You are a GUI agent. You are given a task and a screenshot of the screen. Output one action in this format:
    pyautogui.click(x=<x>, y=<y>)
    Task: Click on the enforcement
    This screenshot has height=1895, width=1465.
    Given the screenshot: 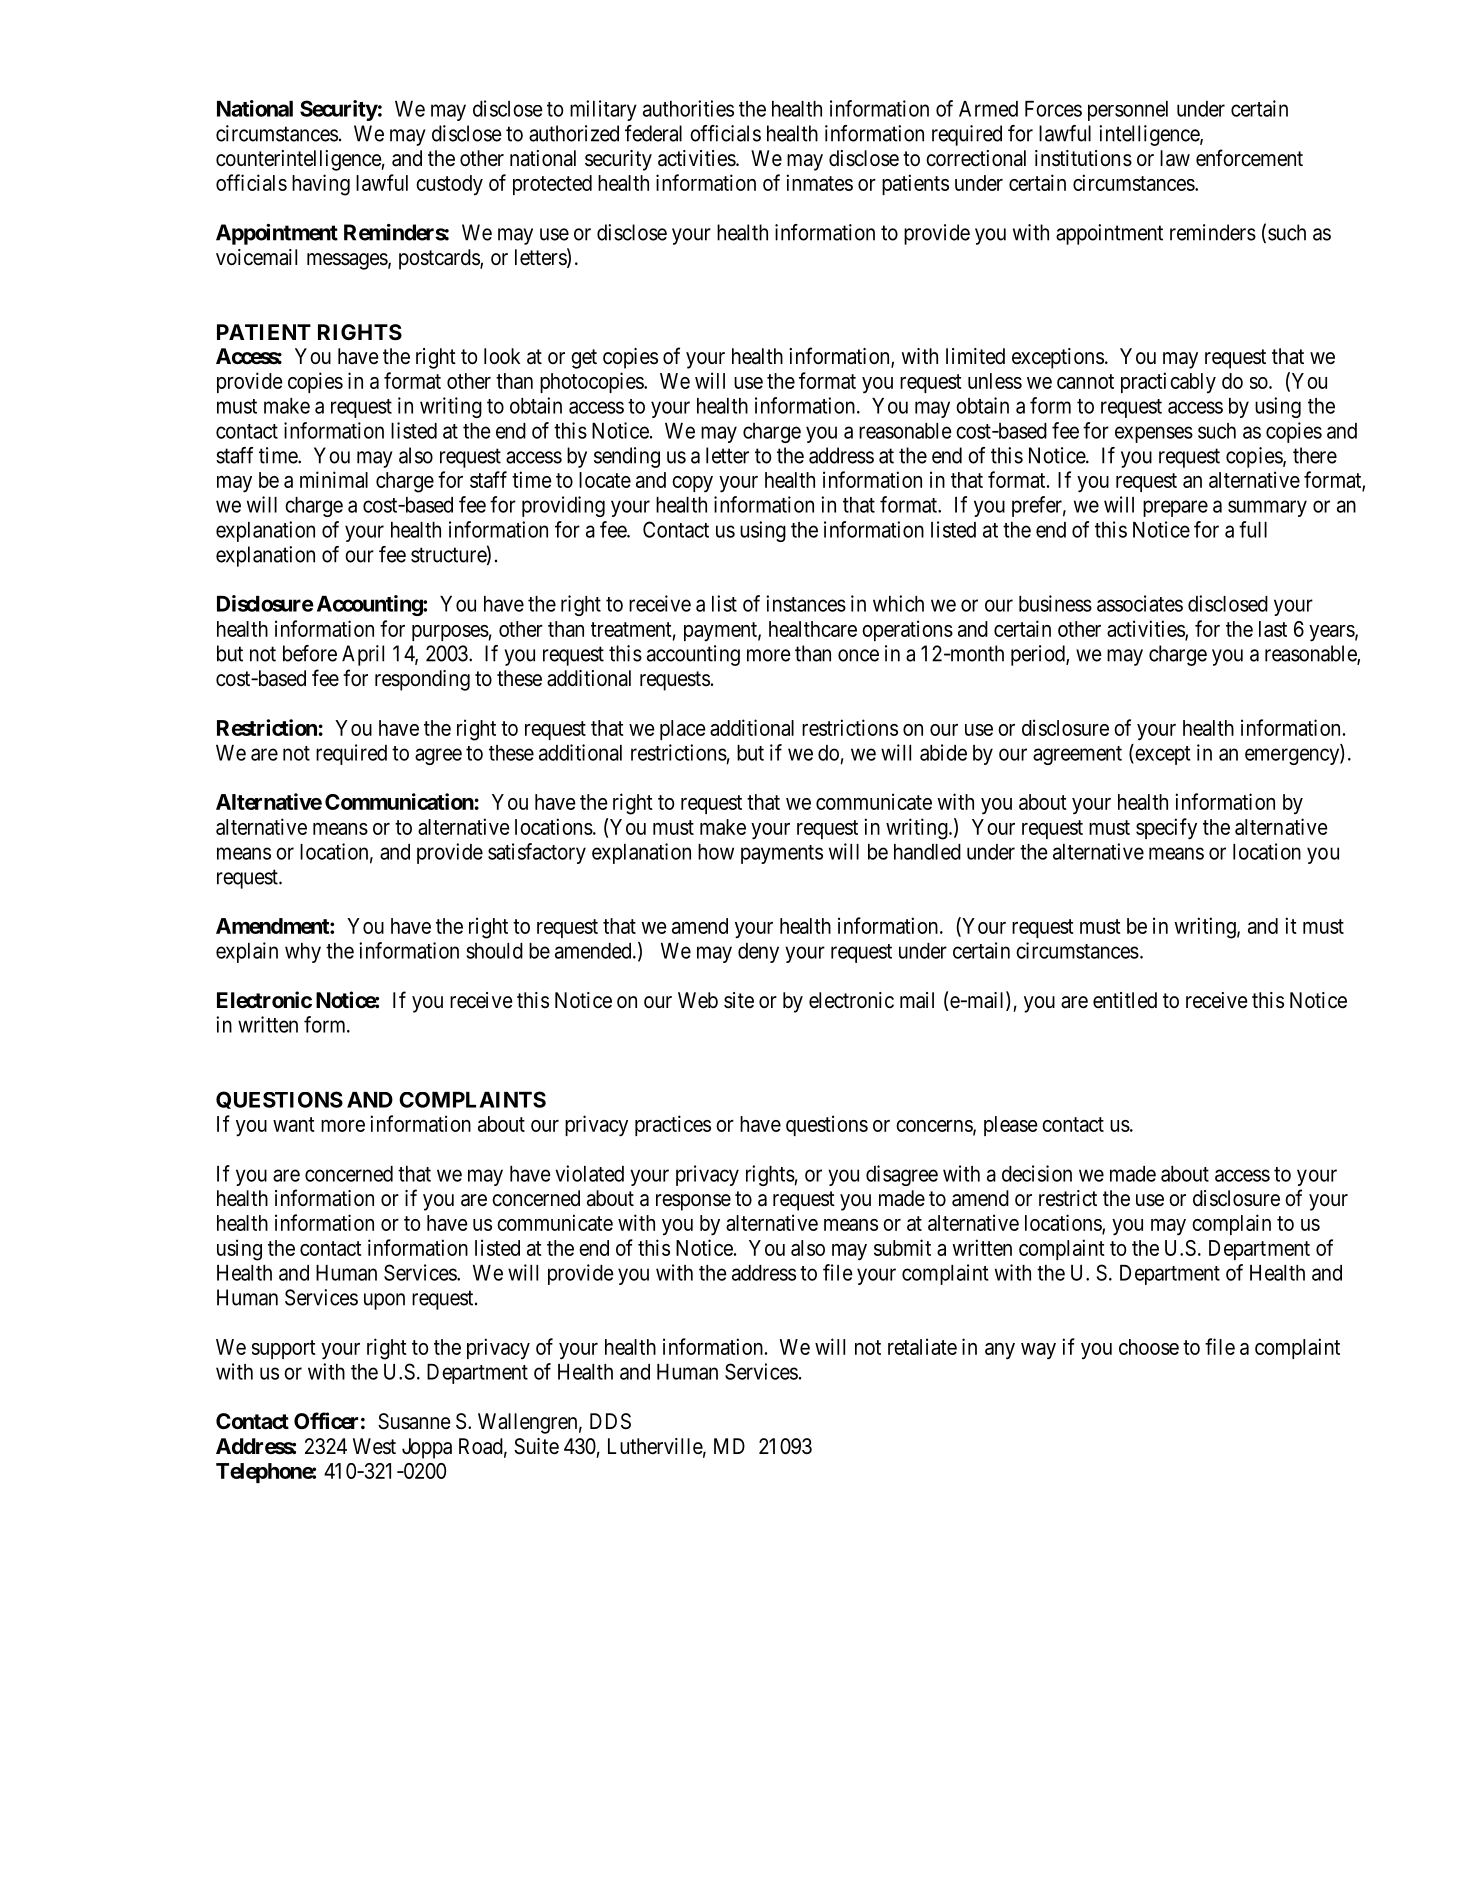 What is the action you would take?
    pyautogui.click(x=1249, y=158)
